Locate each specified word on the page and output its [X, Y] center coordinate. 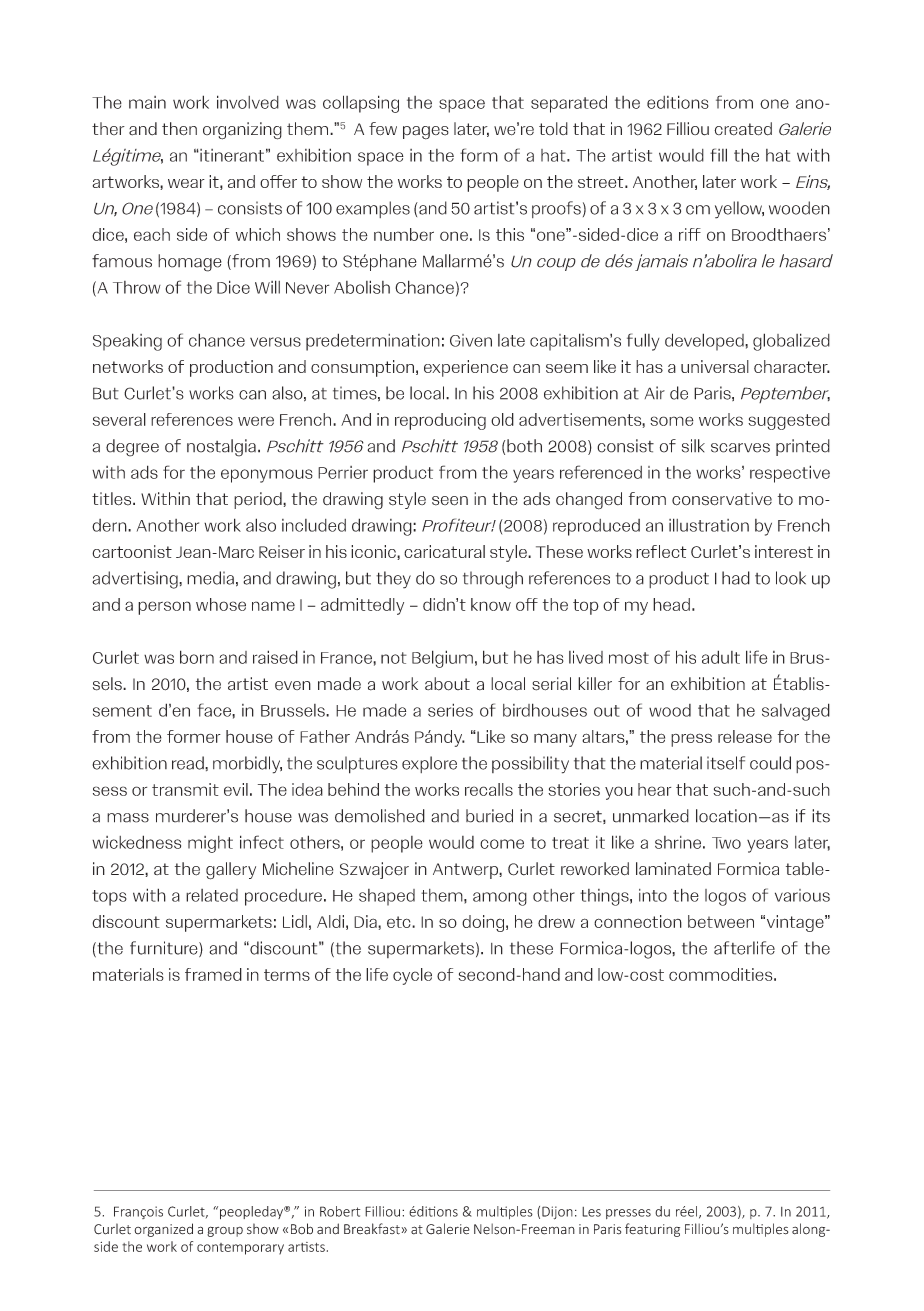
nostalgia [221, 448]
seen [450, 501]
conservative [722, 499]
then [179, 129]
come [502, 844]
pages [426, 133]
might [210, 844]
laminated [673, 869]
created [743, 129]
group [225, 1231]
